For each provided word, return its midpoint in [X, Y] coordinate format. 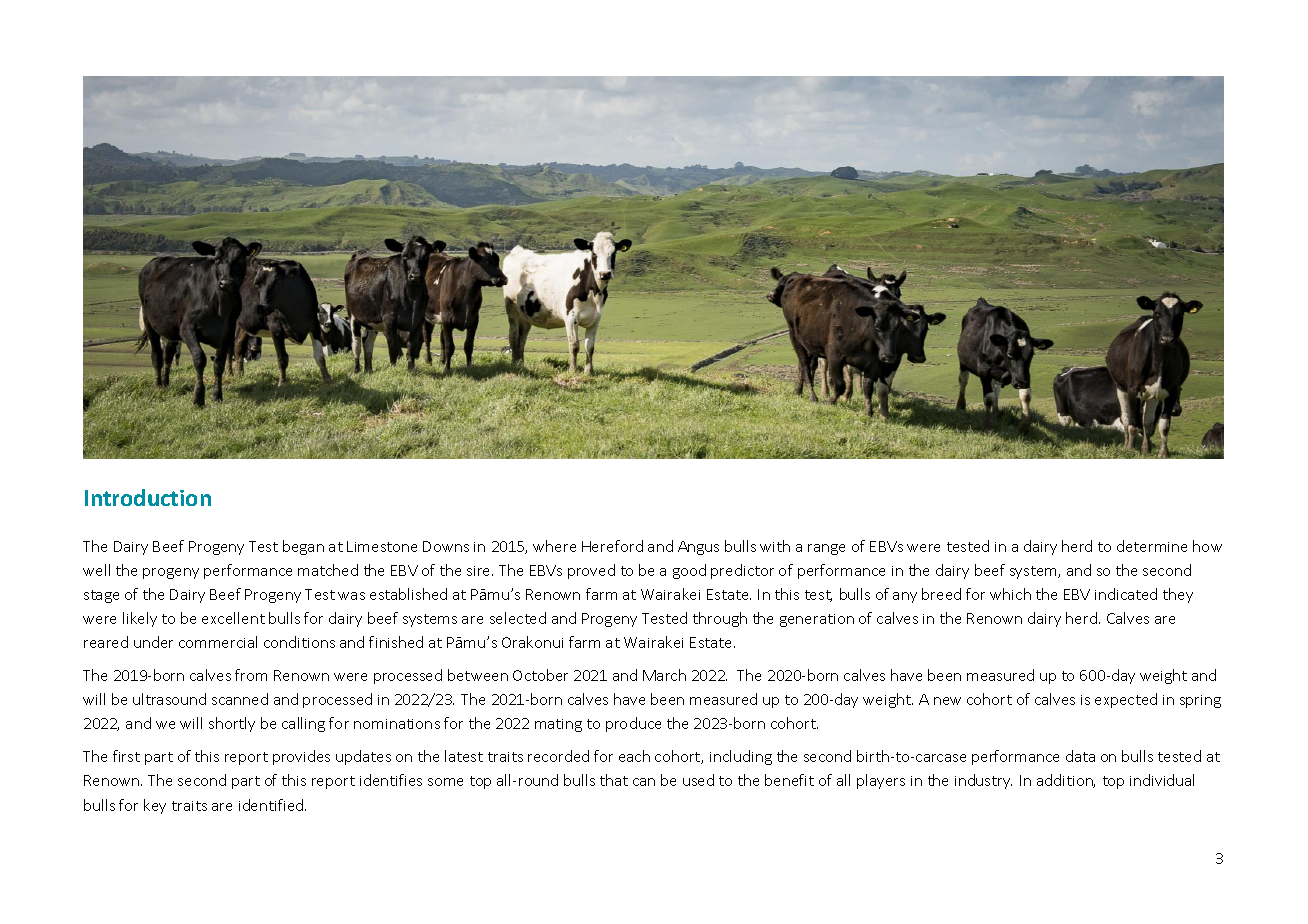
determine [1152, 546]
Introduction [148, 497]
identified [272, 805]
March [664, 675]
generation [817, 620]
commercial [218, 642]
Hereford [612, 546]
